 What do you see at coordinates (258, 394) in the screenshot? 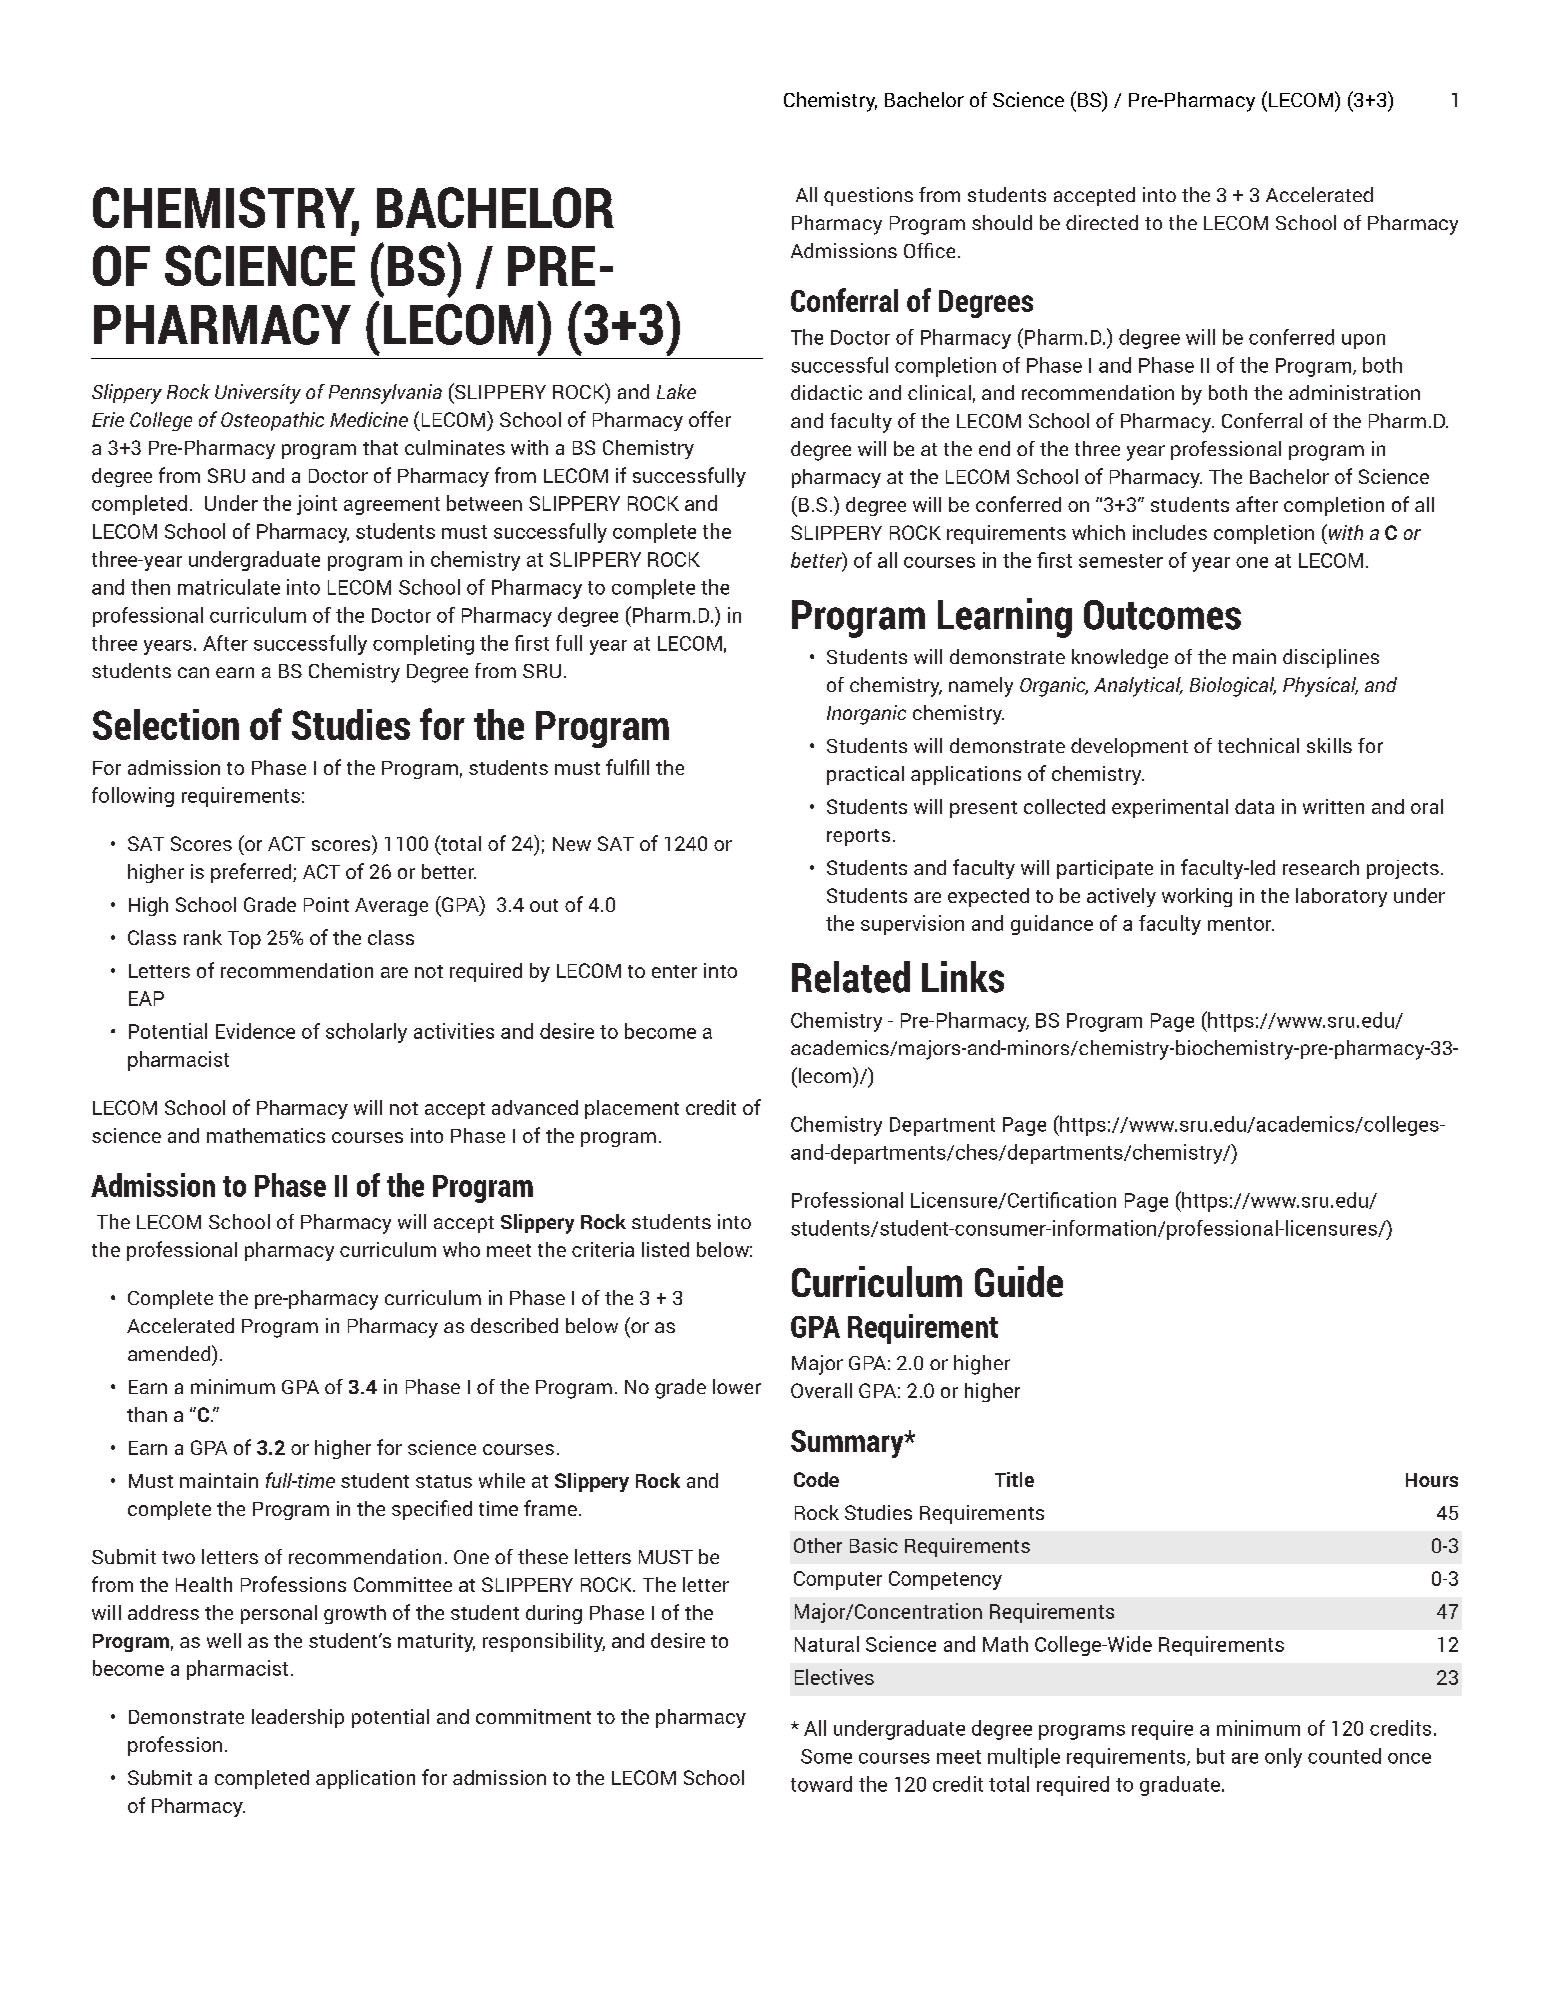
I see `University` at bounding box center [258, 394].
